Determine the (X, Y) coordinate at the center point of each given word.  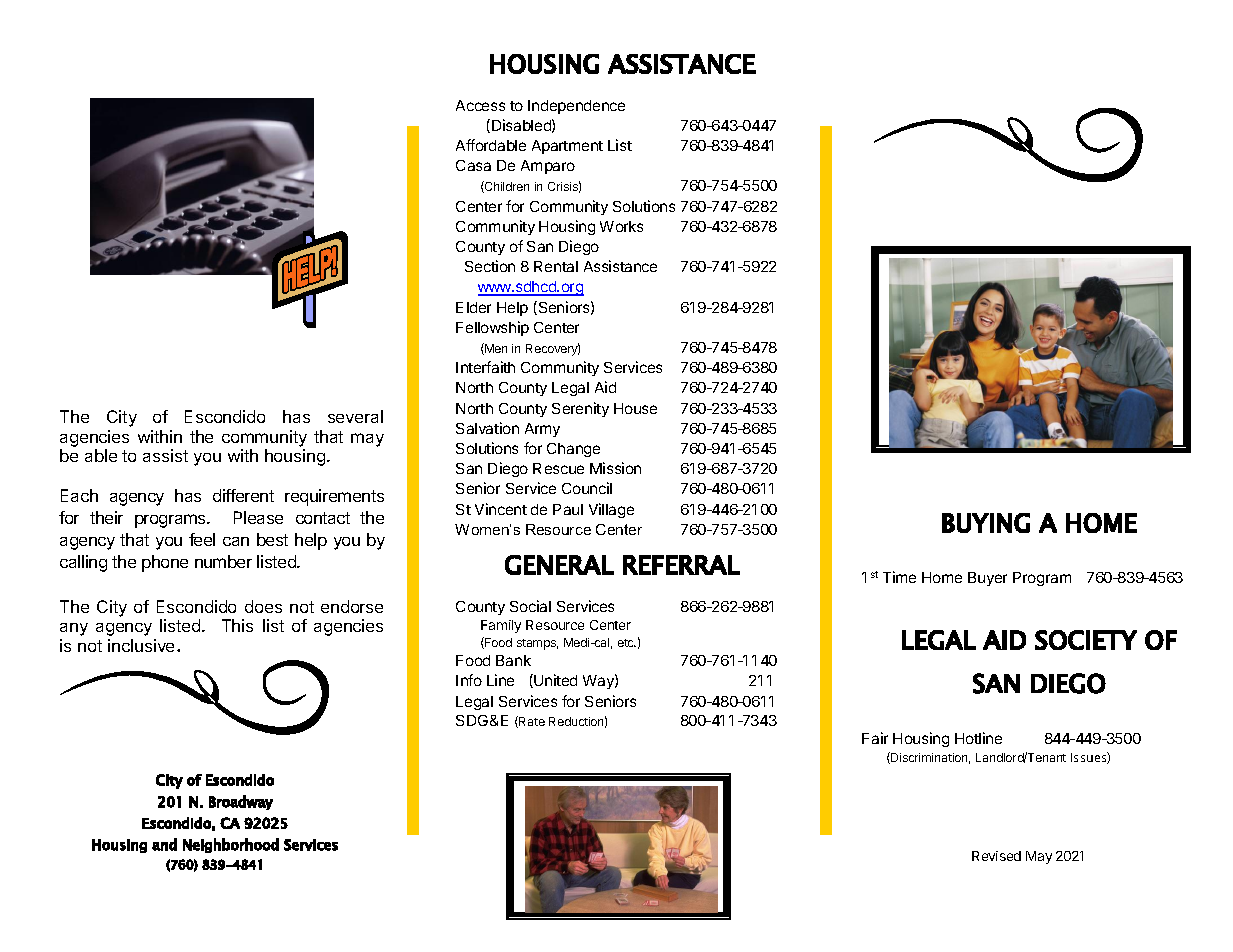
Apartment (567, 147)
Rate (531, 722)
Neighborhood (231, 845)
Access (480, 105)
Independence (576, 107)
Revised (996, 856)
